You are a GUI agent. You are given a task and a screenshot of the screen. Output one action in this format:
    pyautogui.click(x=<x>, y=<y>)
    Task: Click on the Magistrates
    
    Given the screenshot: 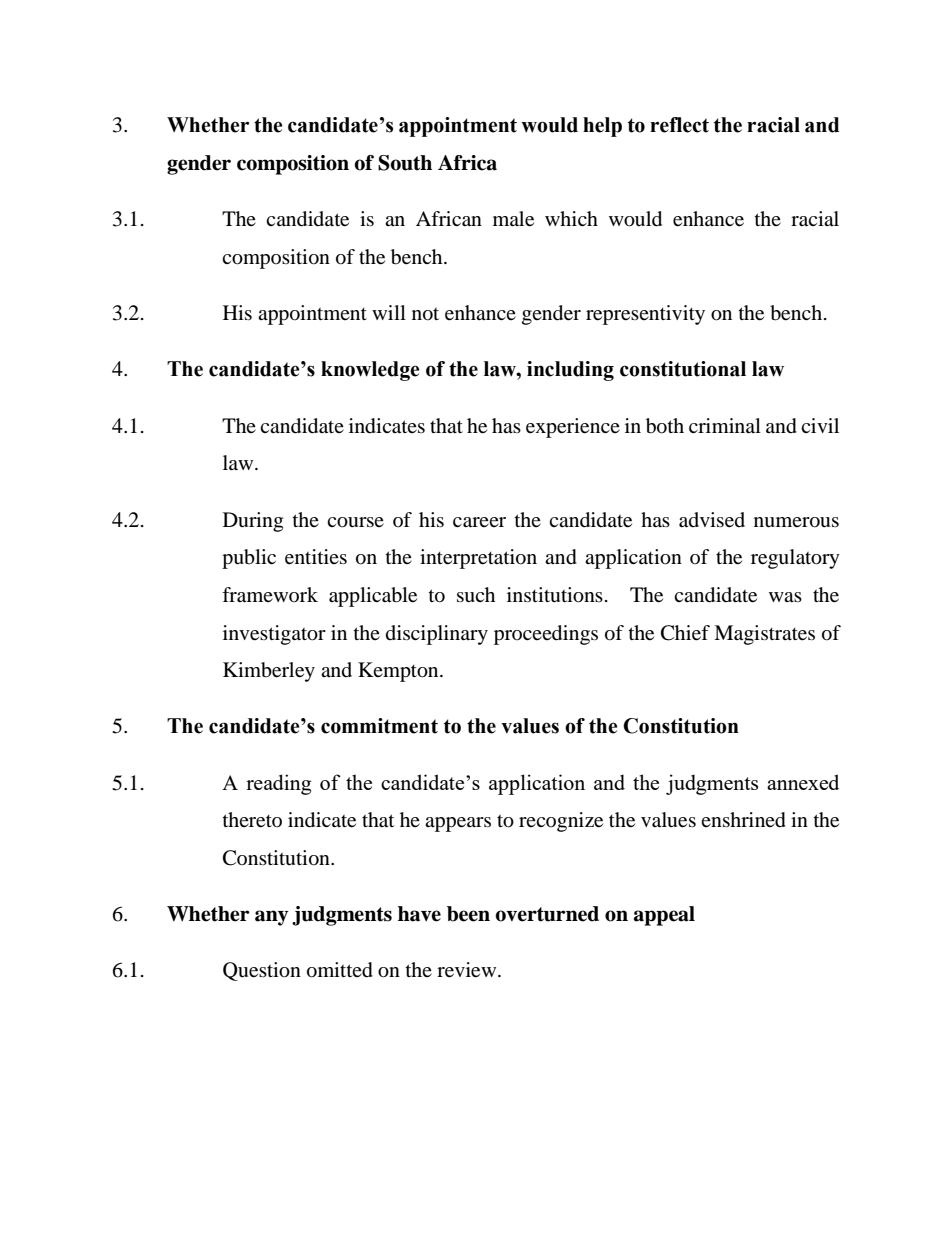 What is the action you would take?
    pyautogui.click(x=764, y=635)
